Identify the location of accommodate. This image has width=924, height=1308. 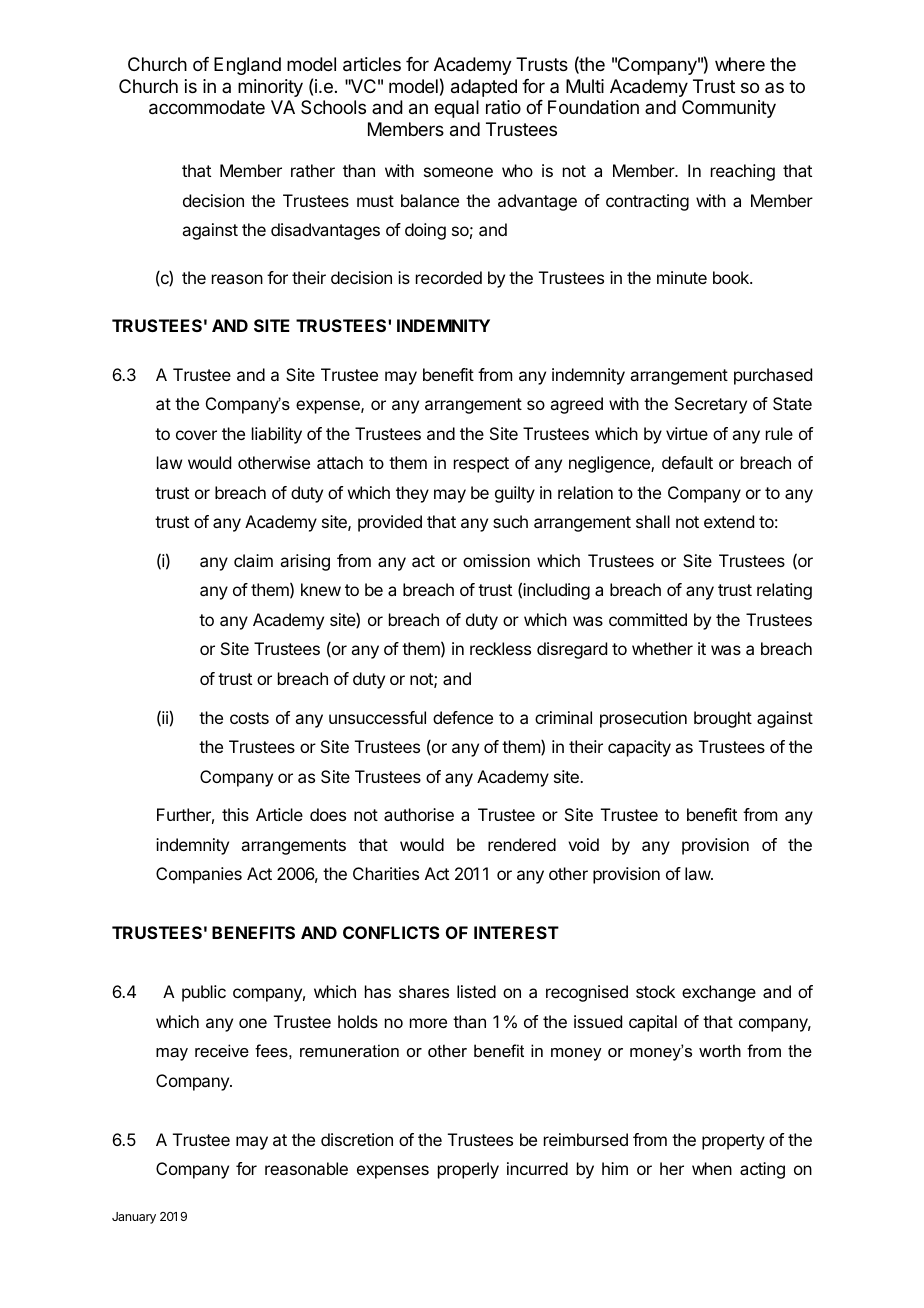
(207, 107).
